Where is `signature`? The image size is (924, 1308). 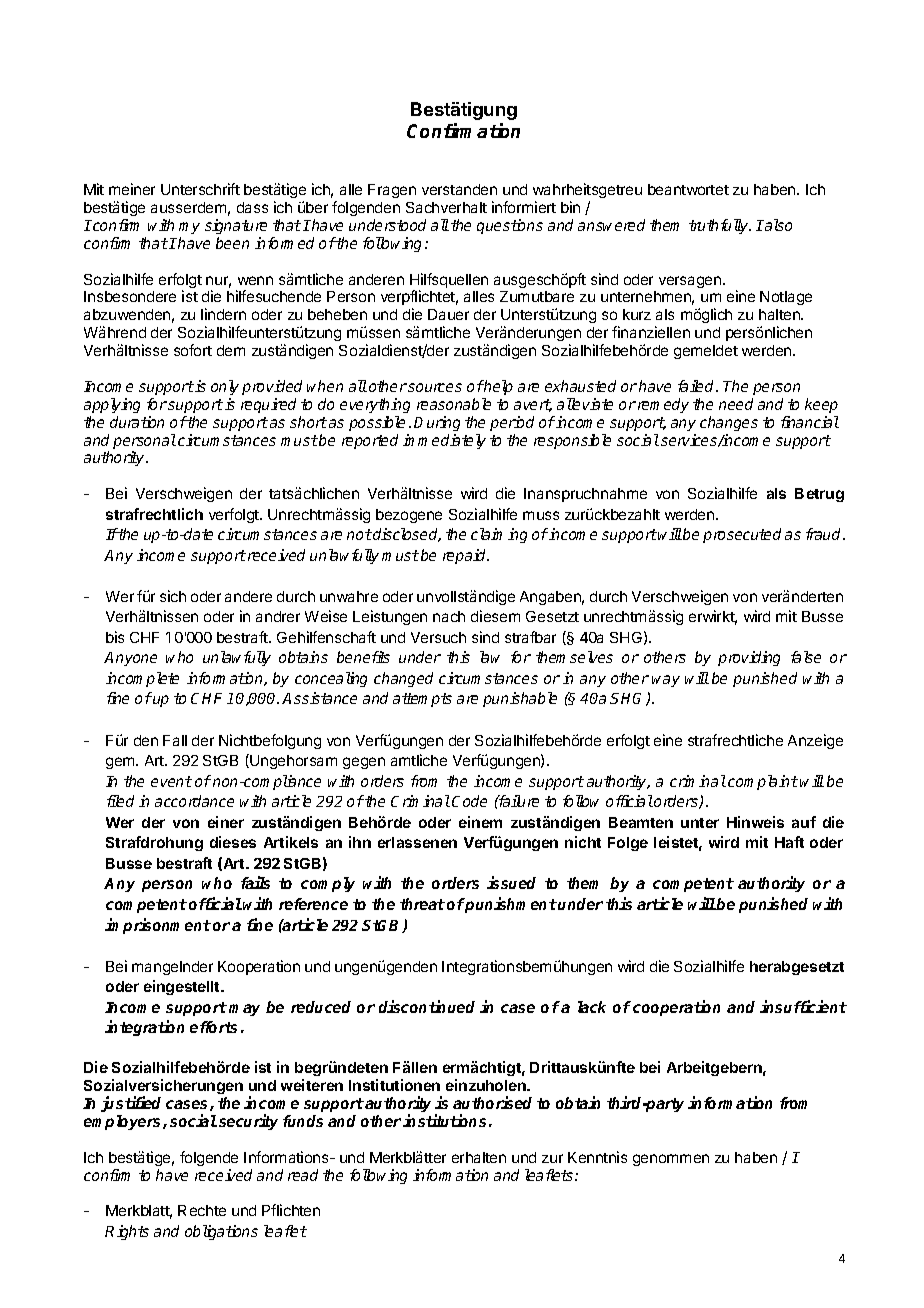
signature is located at coordinates (236, 226).
